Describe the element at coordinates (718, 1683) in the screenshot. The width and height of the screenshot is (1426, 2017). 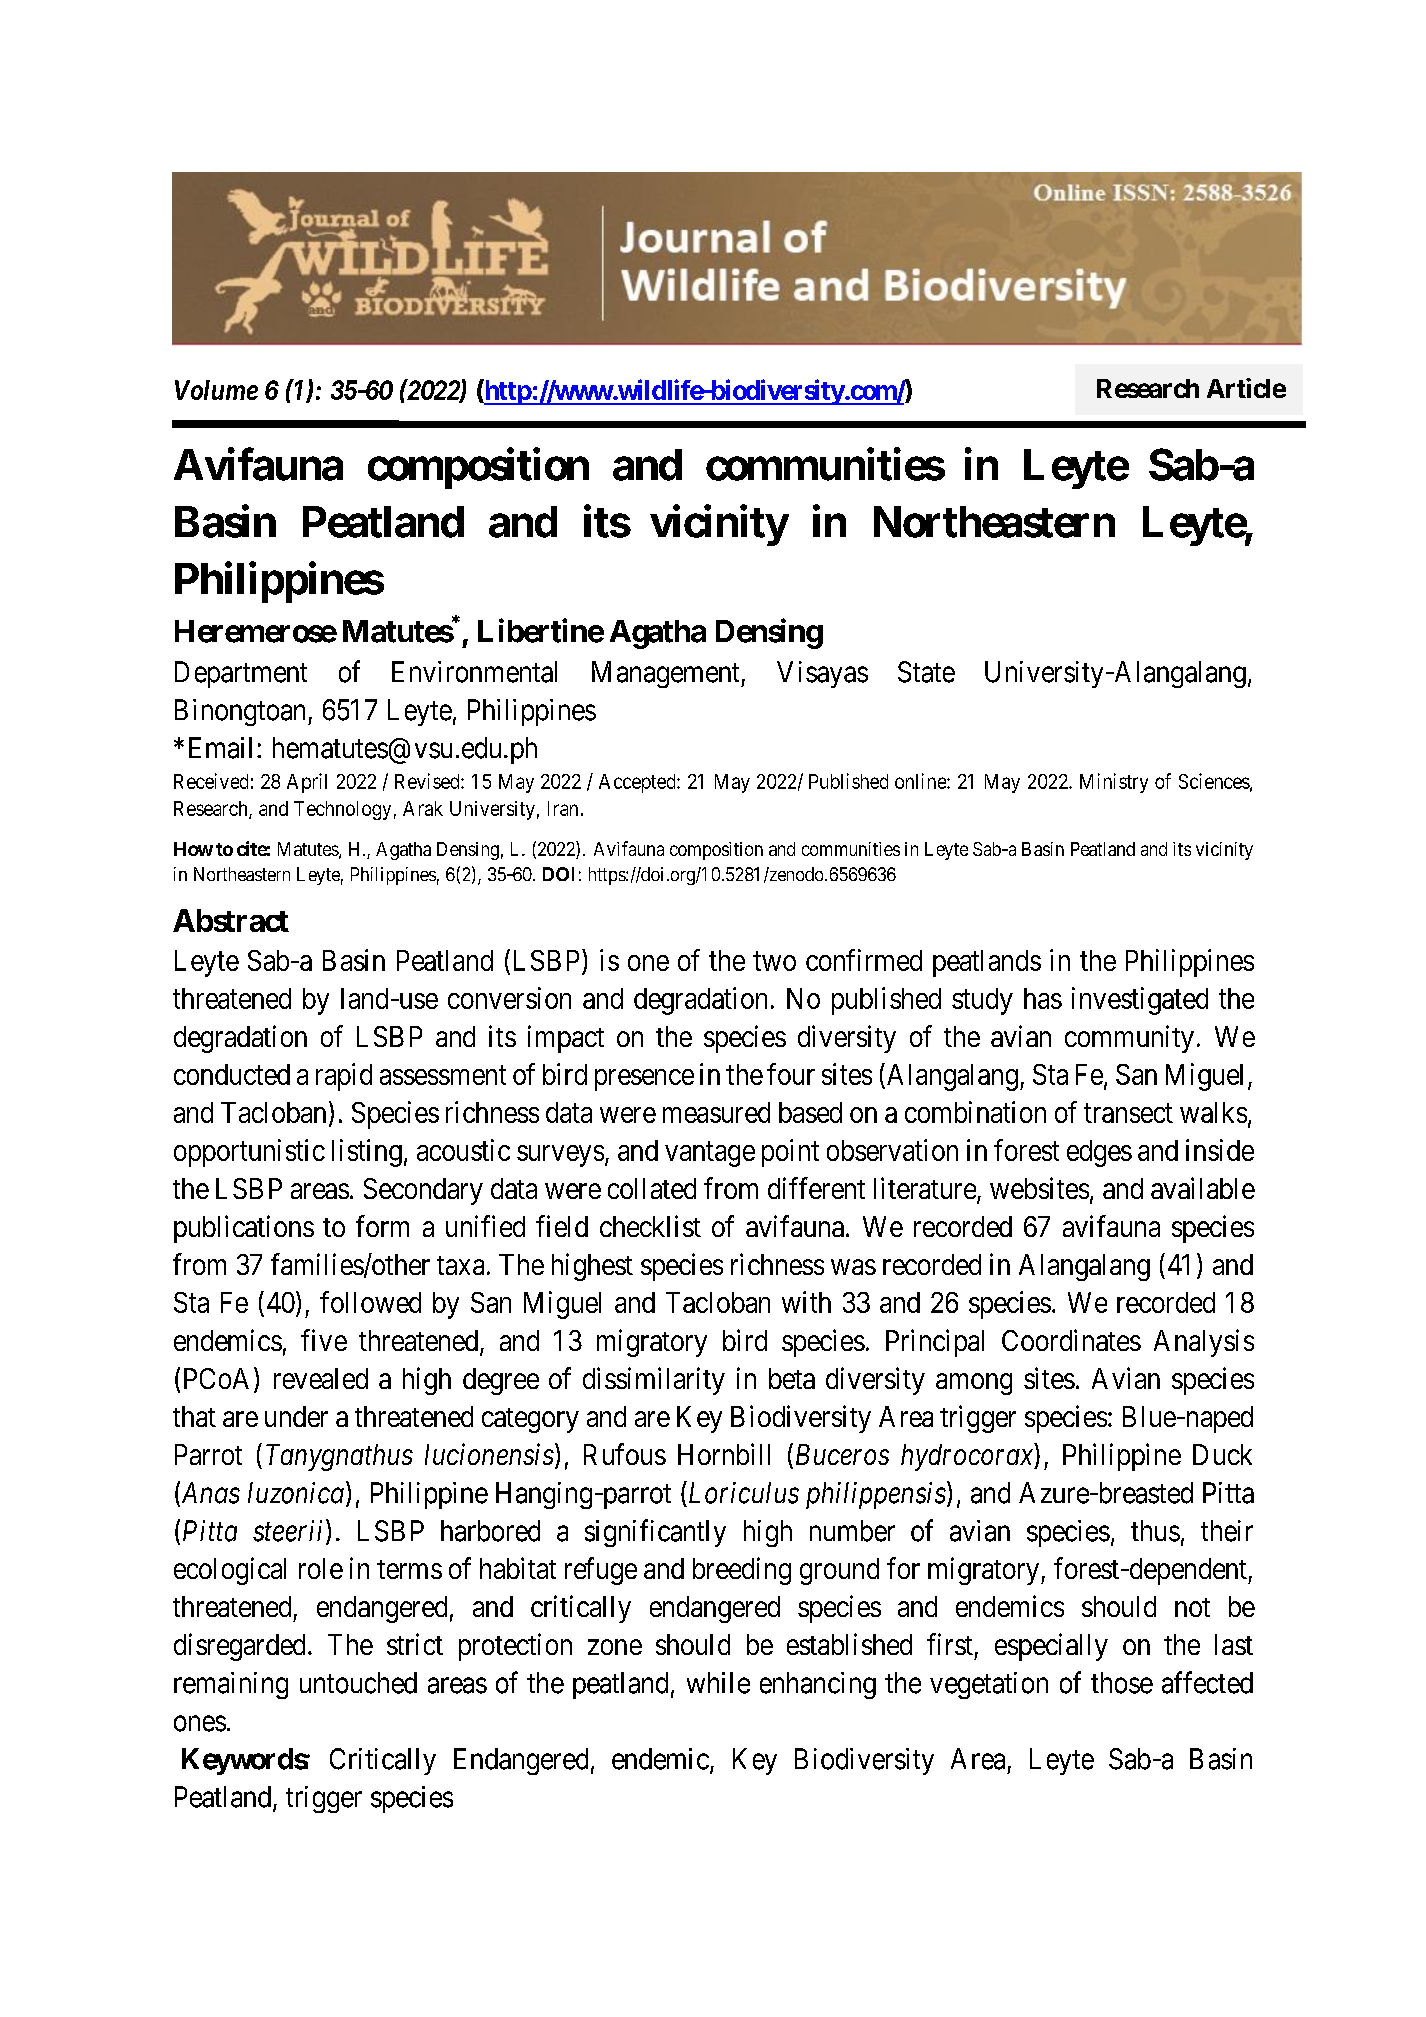
I see `while` at that location.
